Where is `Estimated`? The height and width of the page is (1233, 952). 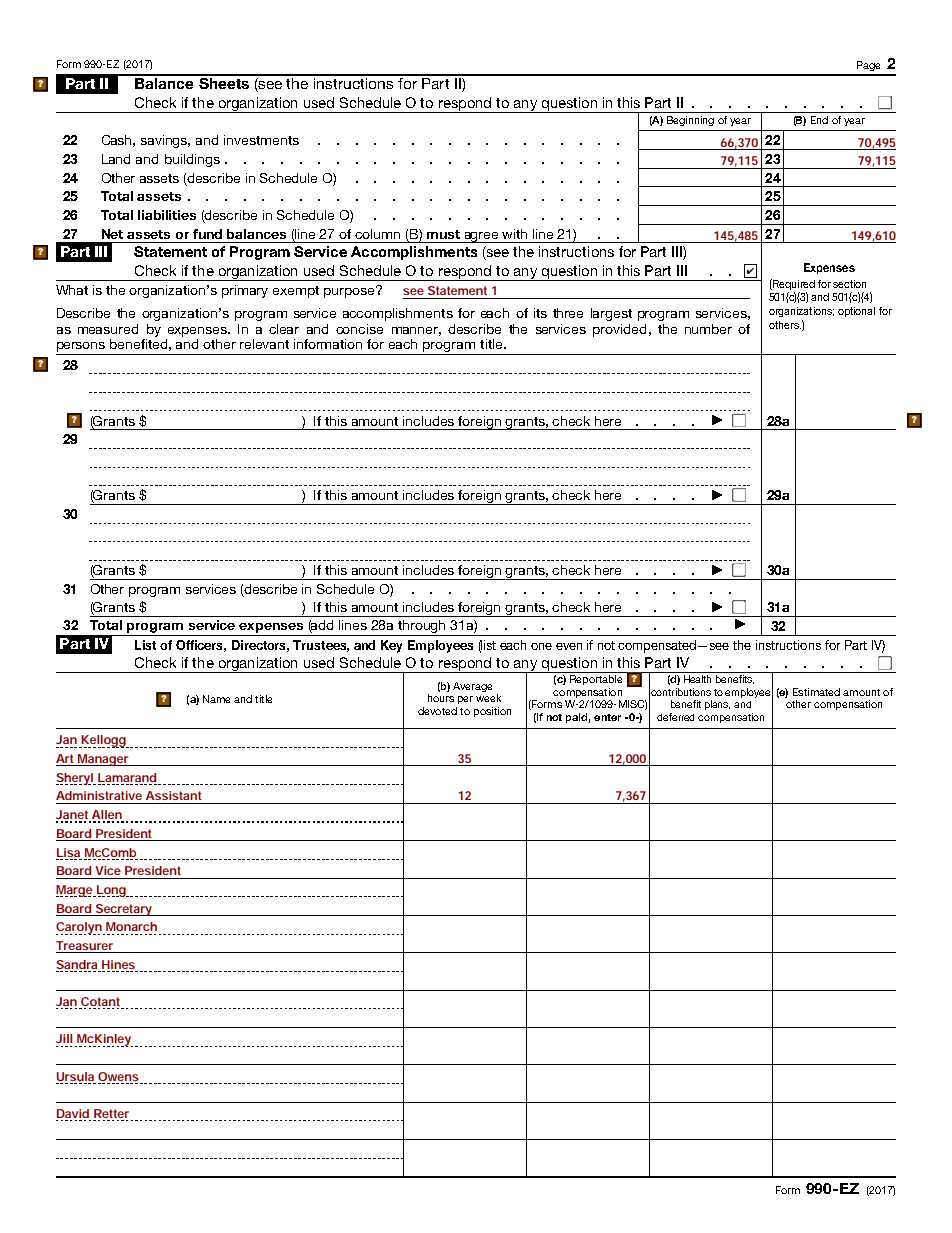
Estimated is located at coordinates (816, 692).
